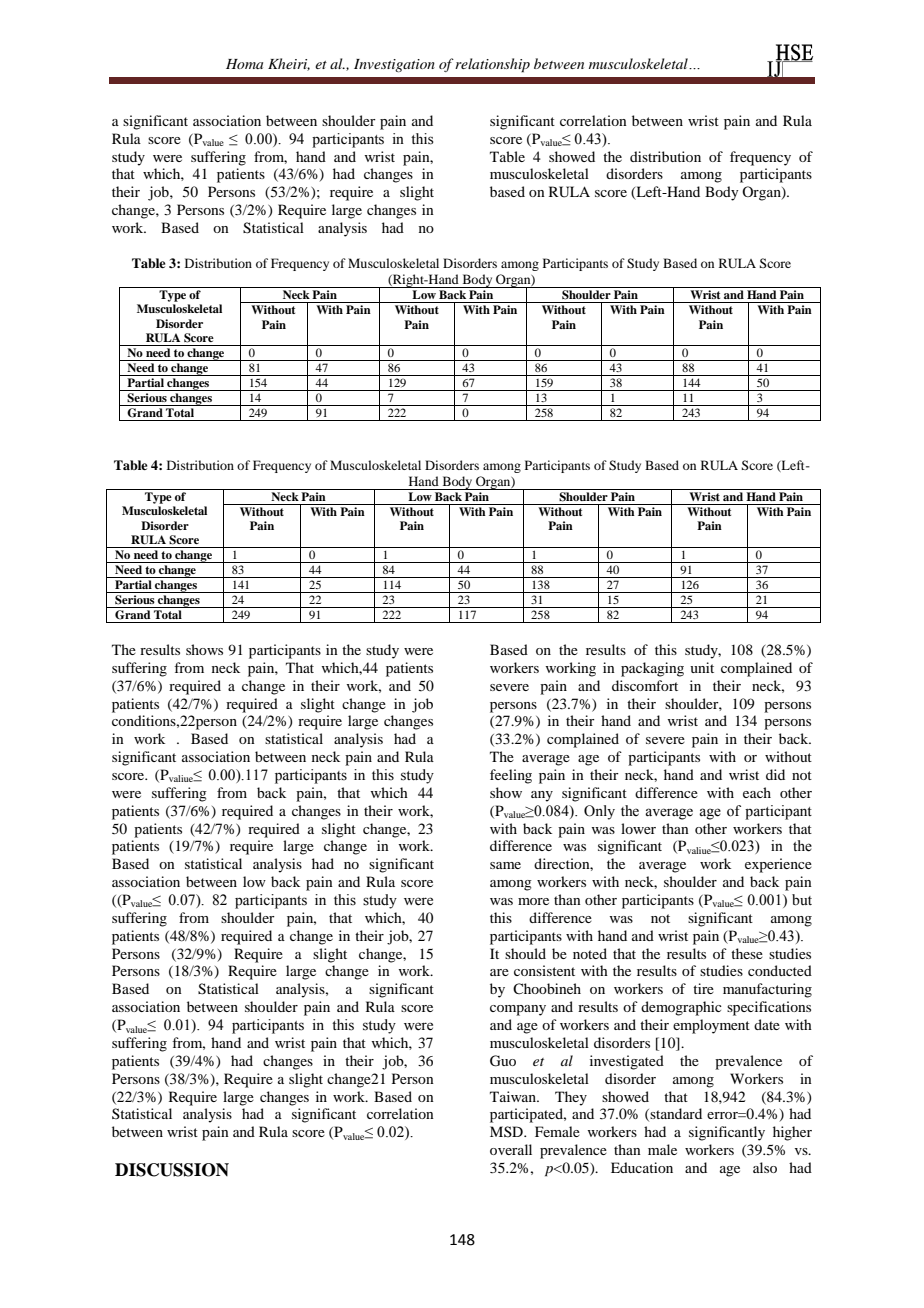 The width and height of the screenshot is (924, 1308). Describe the element at coordinates (511, 776) in the screenshot. I see `feeling` at that location.
